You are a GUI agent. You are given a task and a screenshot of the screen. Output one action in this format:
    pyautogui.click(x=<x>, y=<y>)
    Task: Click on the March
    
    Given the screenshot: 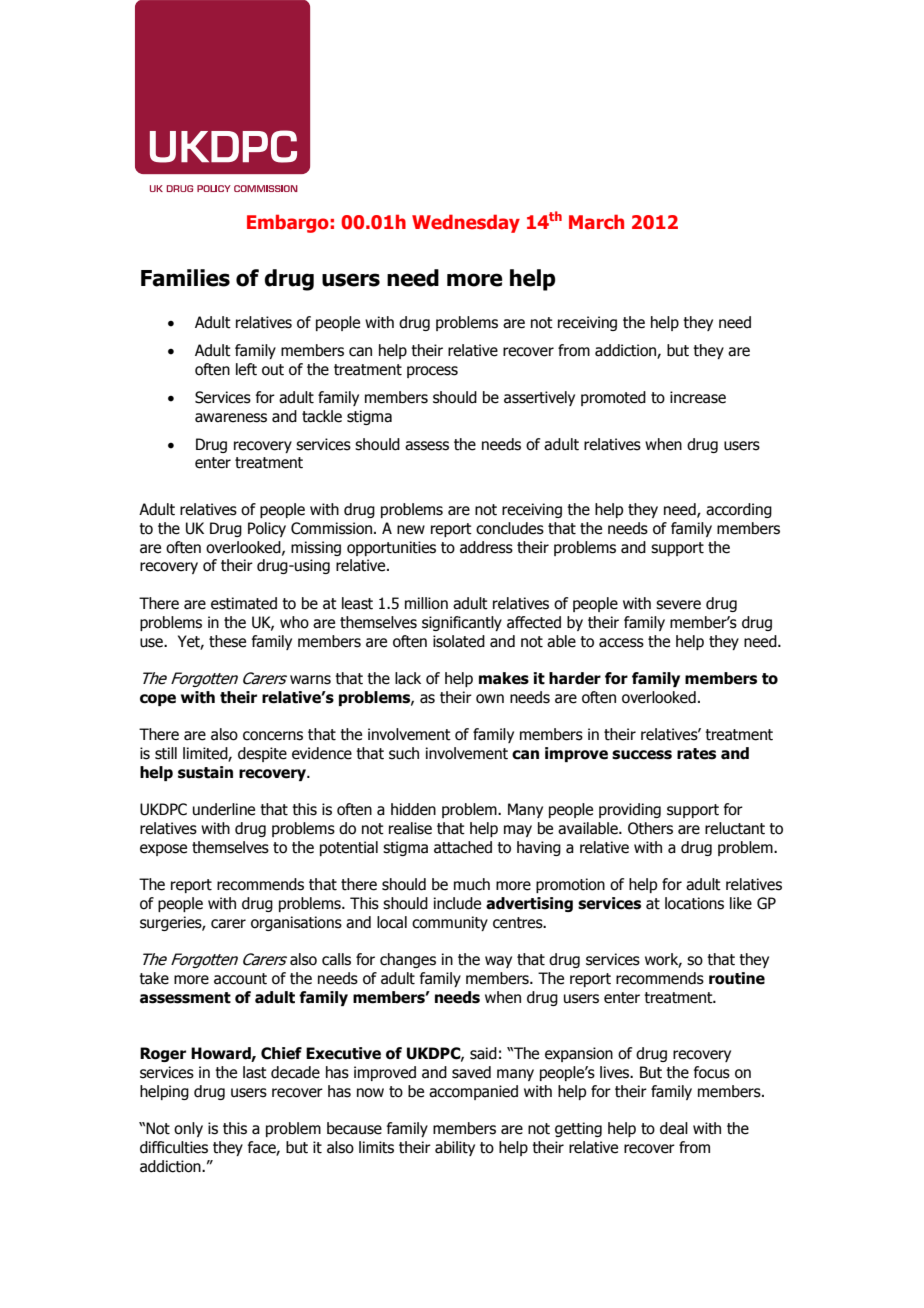 What is the action you would take?
    pyautogui.click(x=596, y=222)
